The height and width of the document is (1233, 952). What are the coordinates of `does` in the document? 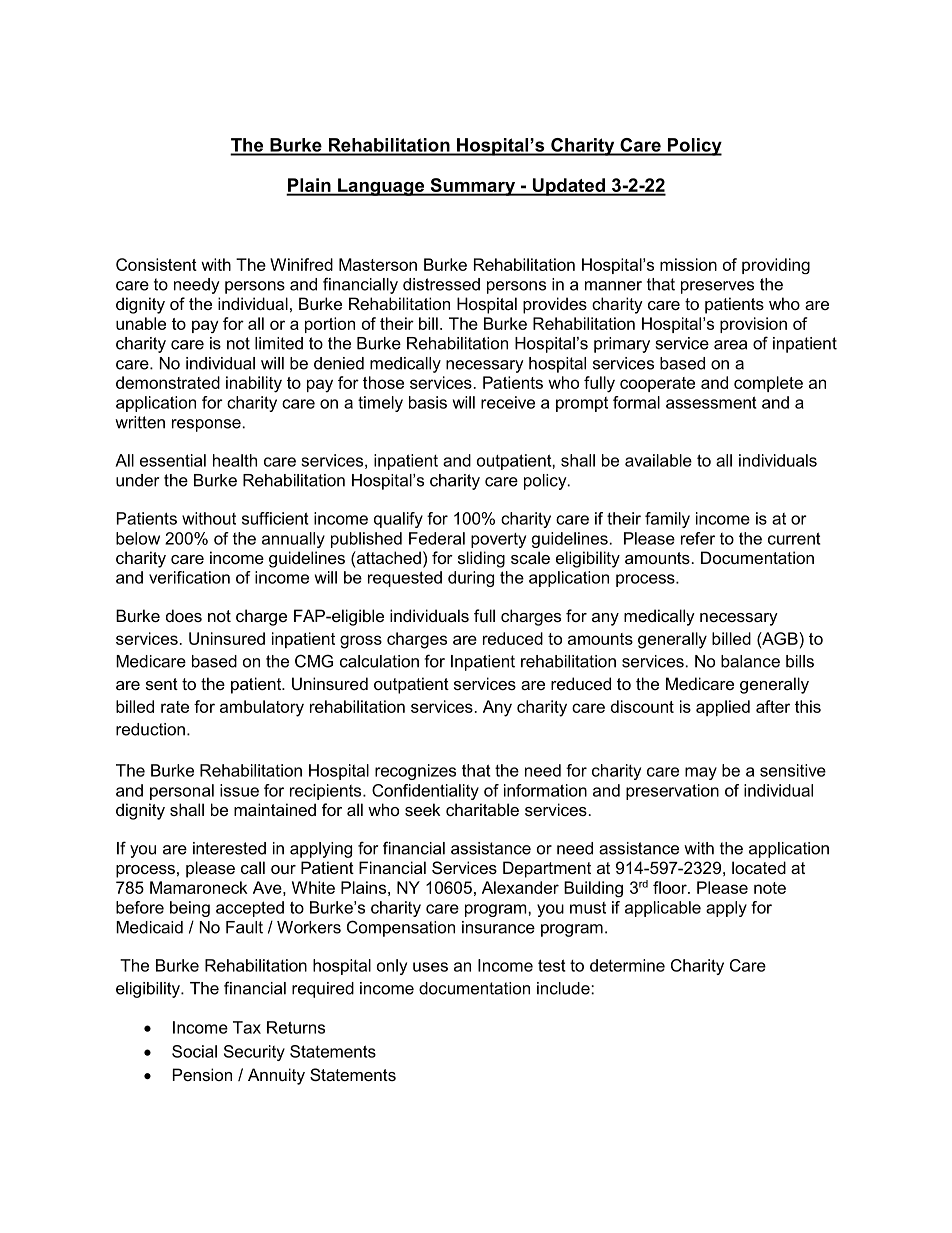 It's located at (184, 615).
